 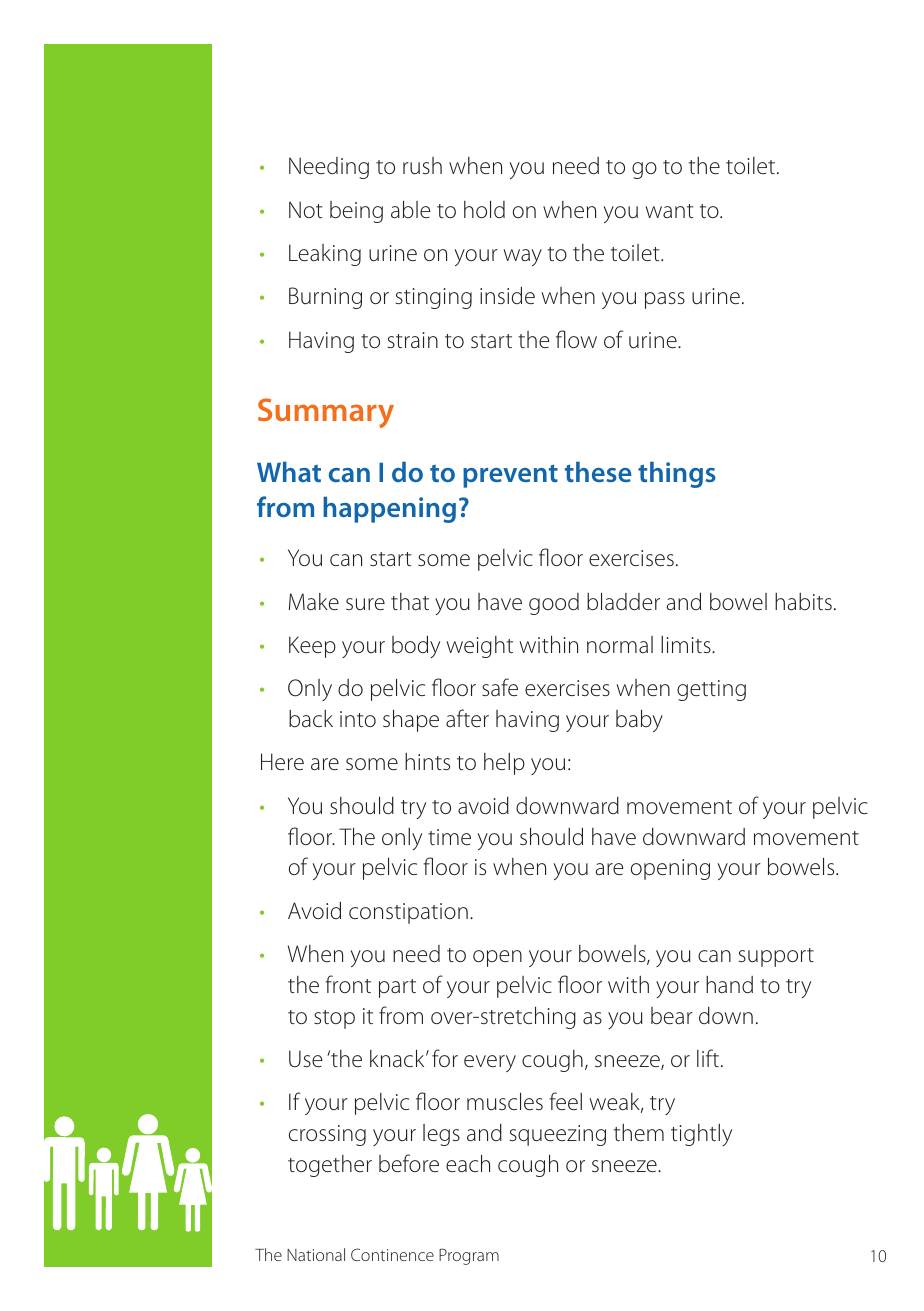 I want to click on tightly, so click(x=701, y=1135).
